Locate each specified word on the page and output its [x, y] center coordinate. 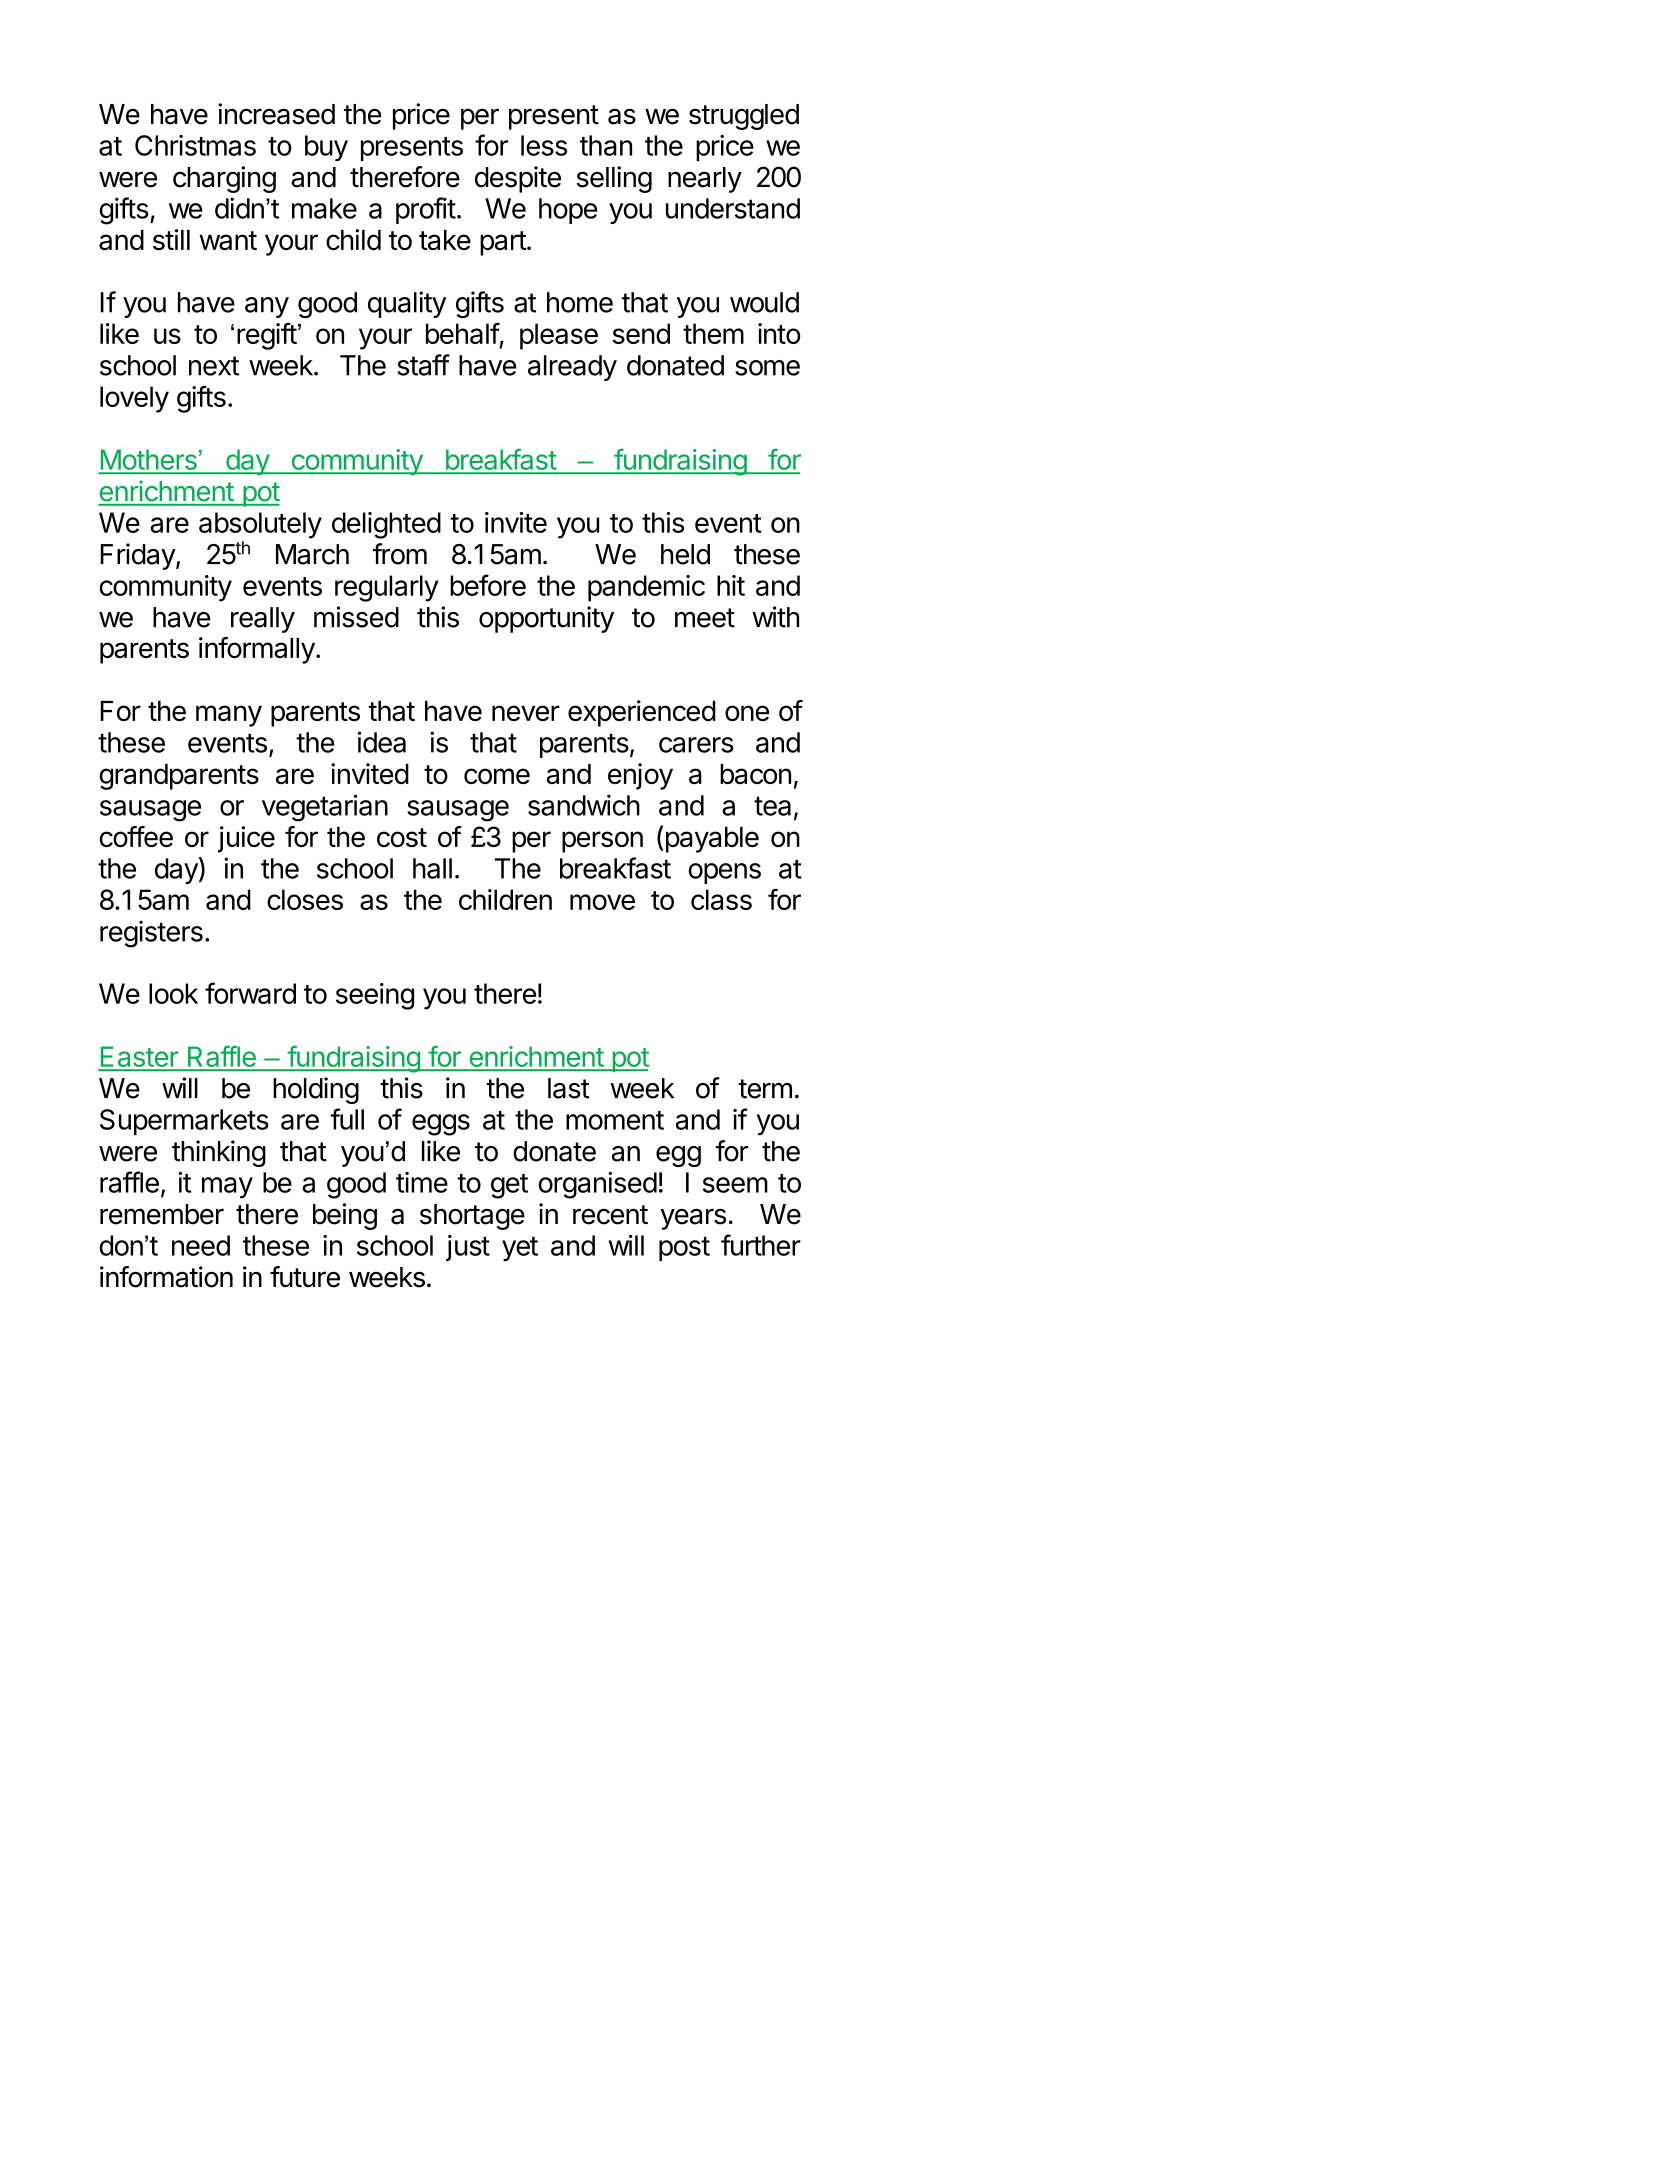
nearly [705, 180]
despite [518, 179]
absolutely [260, 525]
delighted [386, 525]
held [685, 554]
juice [246, 839]
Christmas [195, 145]
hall [432, 868]
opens [724, 873]
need [201, 1245]
